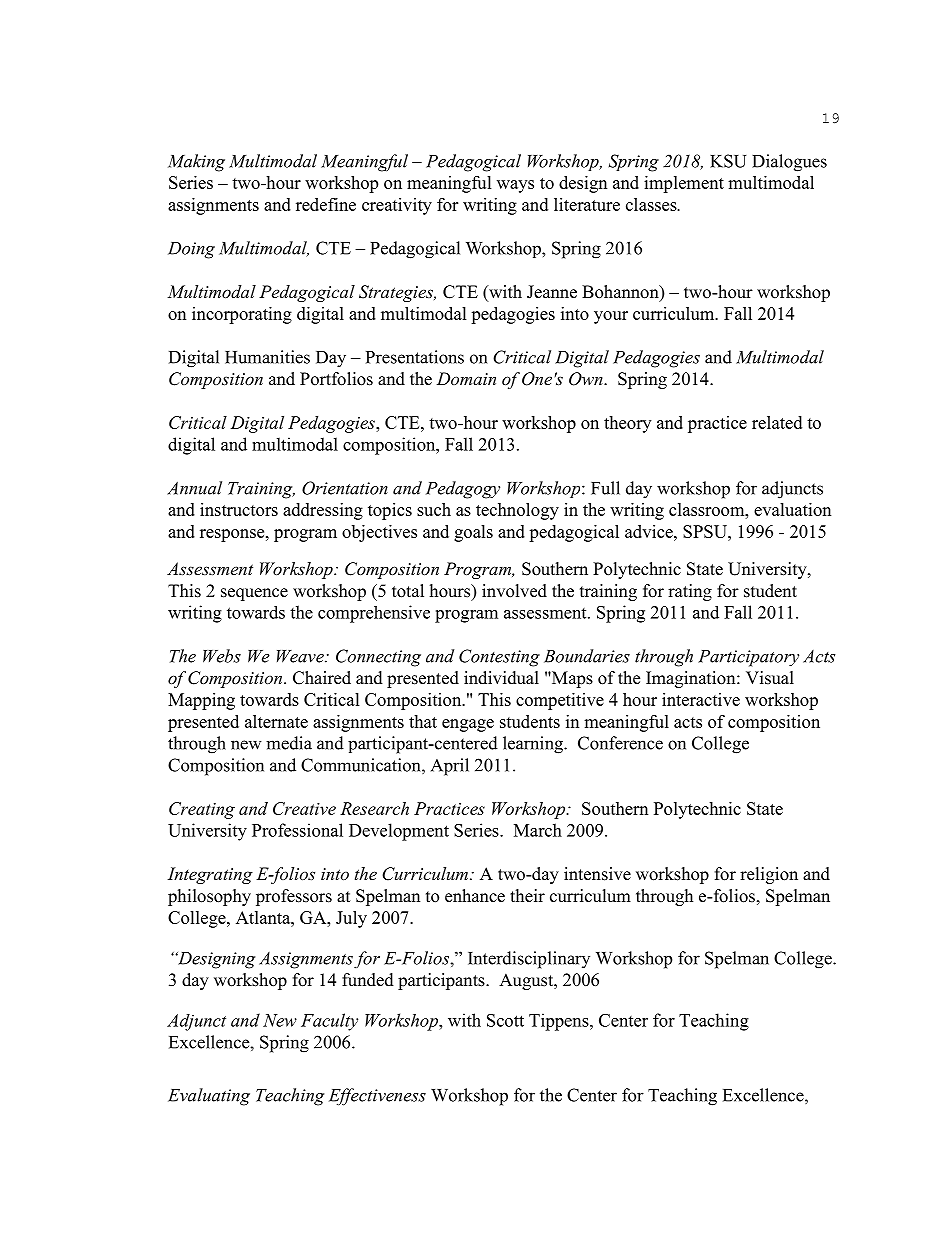  Describe the element at coordinates (527, 981) in the page. I see `August` at that location.
